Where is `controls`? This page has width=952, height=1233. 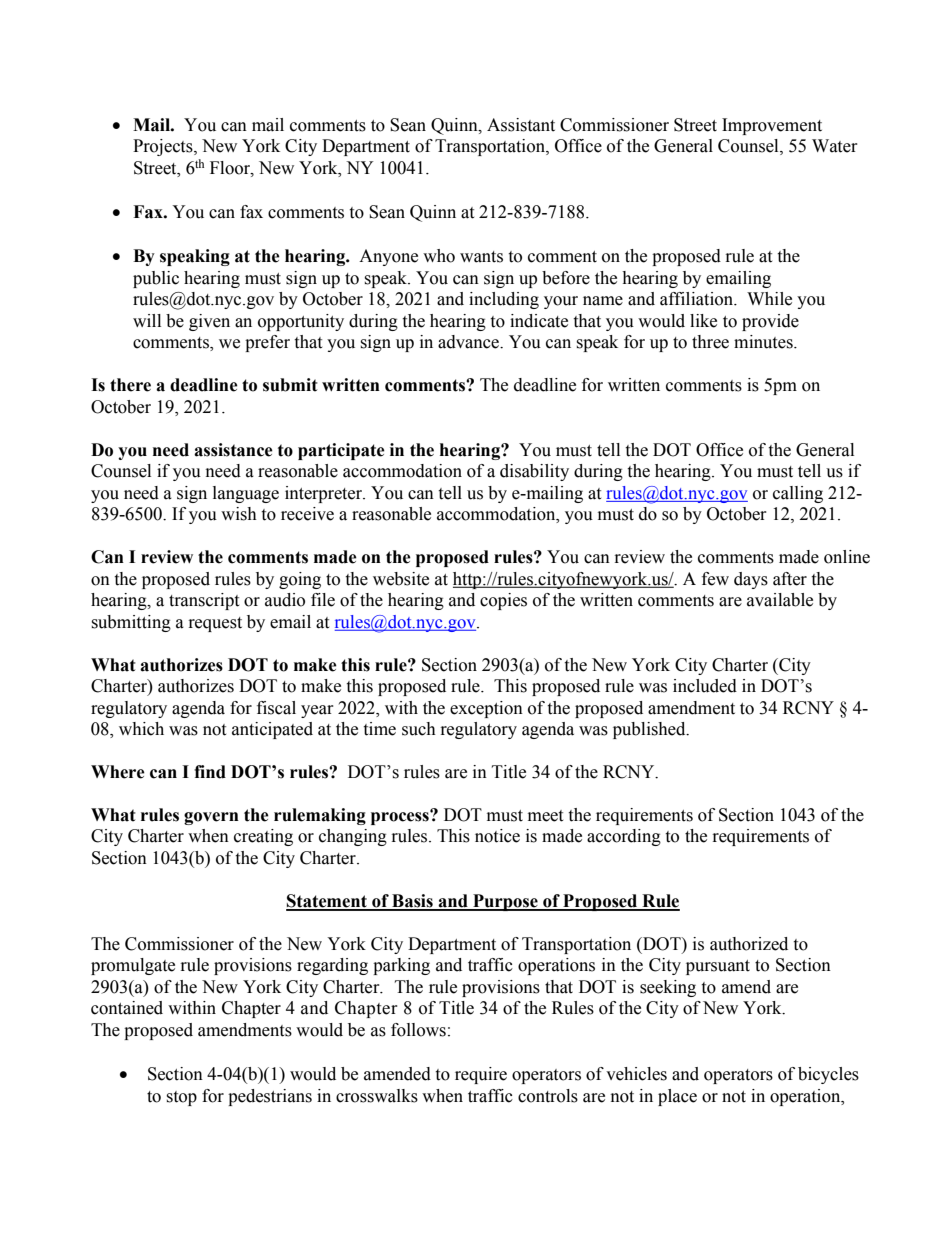 controls is located at coordinates (548, 1096).
